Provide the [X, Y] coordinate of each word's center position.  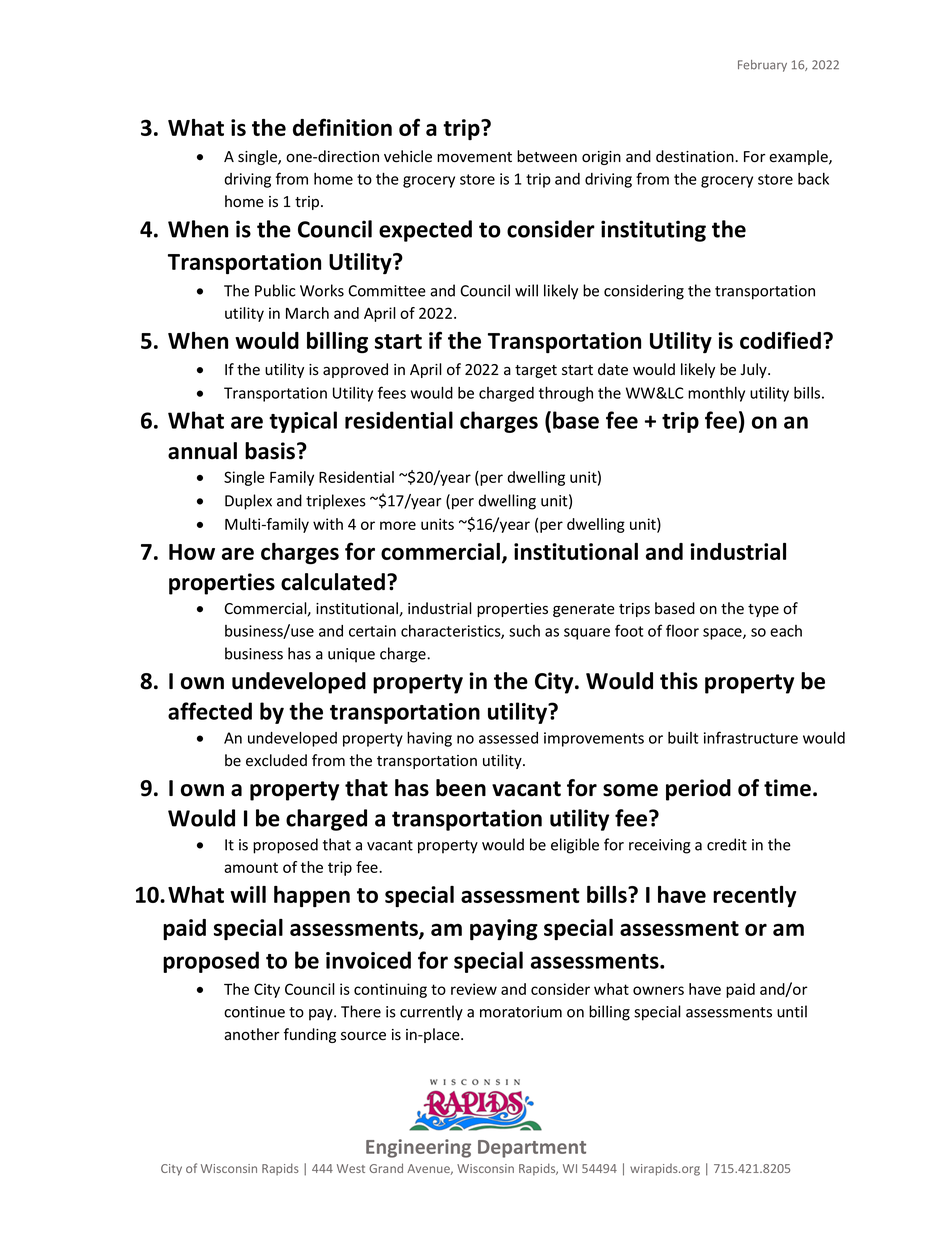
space [723, 634]
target [536, 371]
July [755, 370]
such [524, 631]
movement [474, 157]
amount [251, 867]
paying [504, 930]
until [792, 1011]
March [307, 313]
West [351, 1168]
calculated [333, 582]
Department [532, 1149]
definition [342, 127]
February [762, 66]
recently [754, 896]
